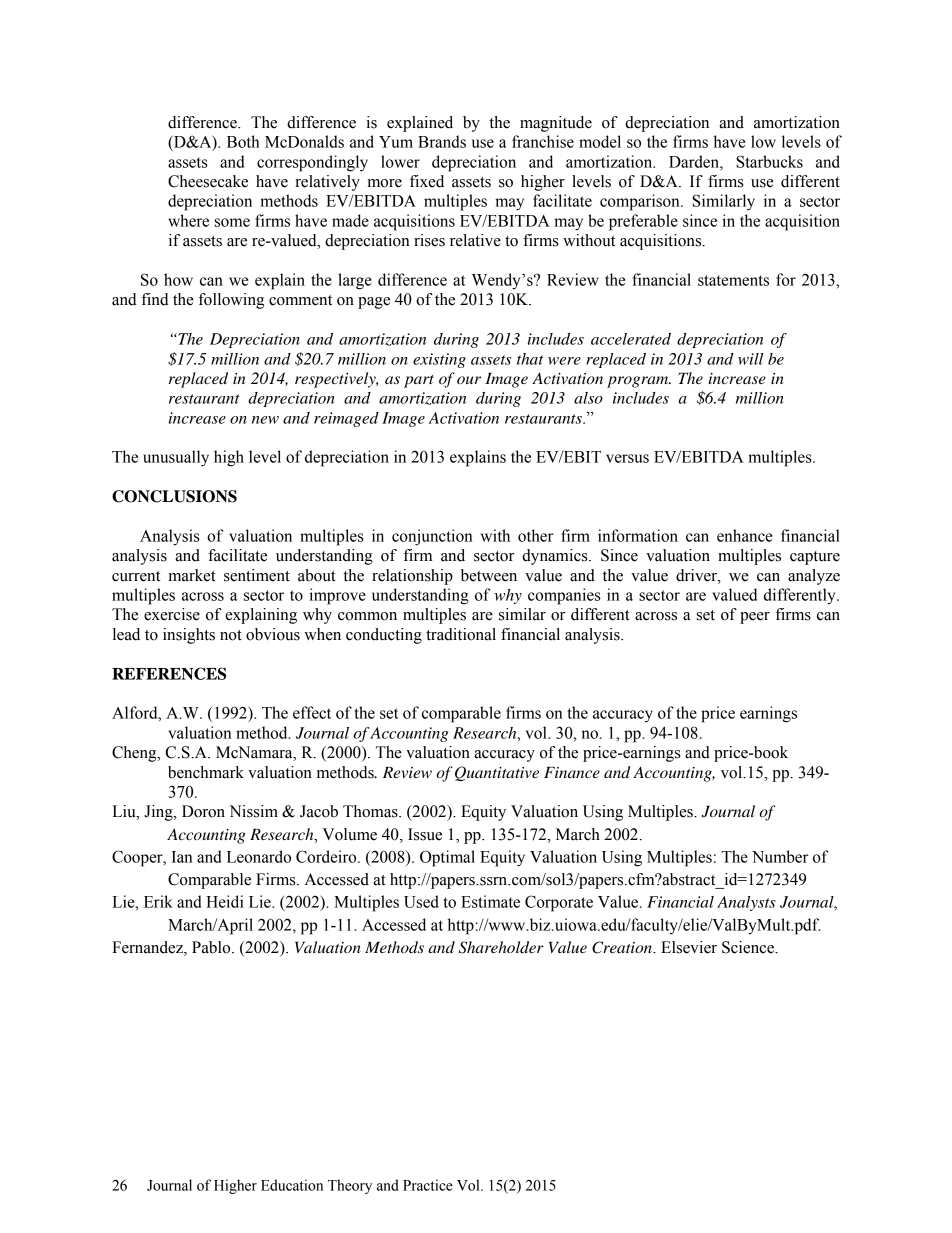 The width and height of the screenshot is (952, 1233). I want to click on insights, so click(189, 636).
